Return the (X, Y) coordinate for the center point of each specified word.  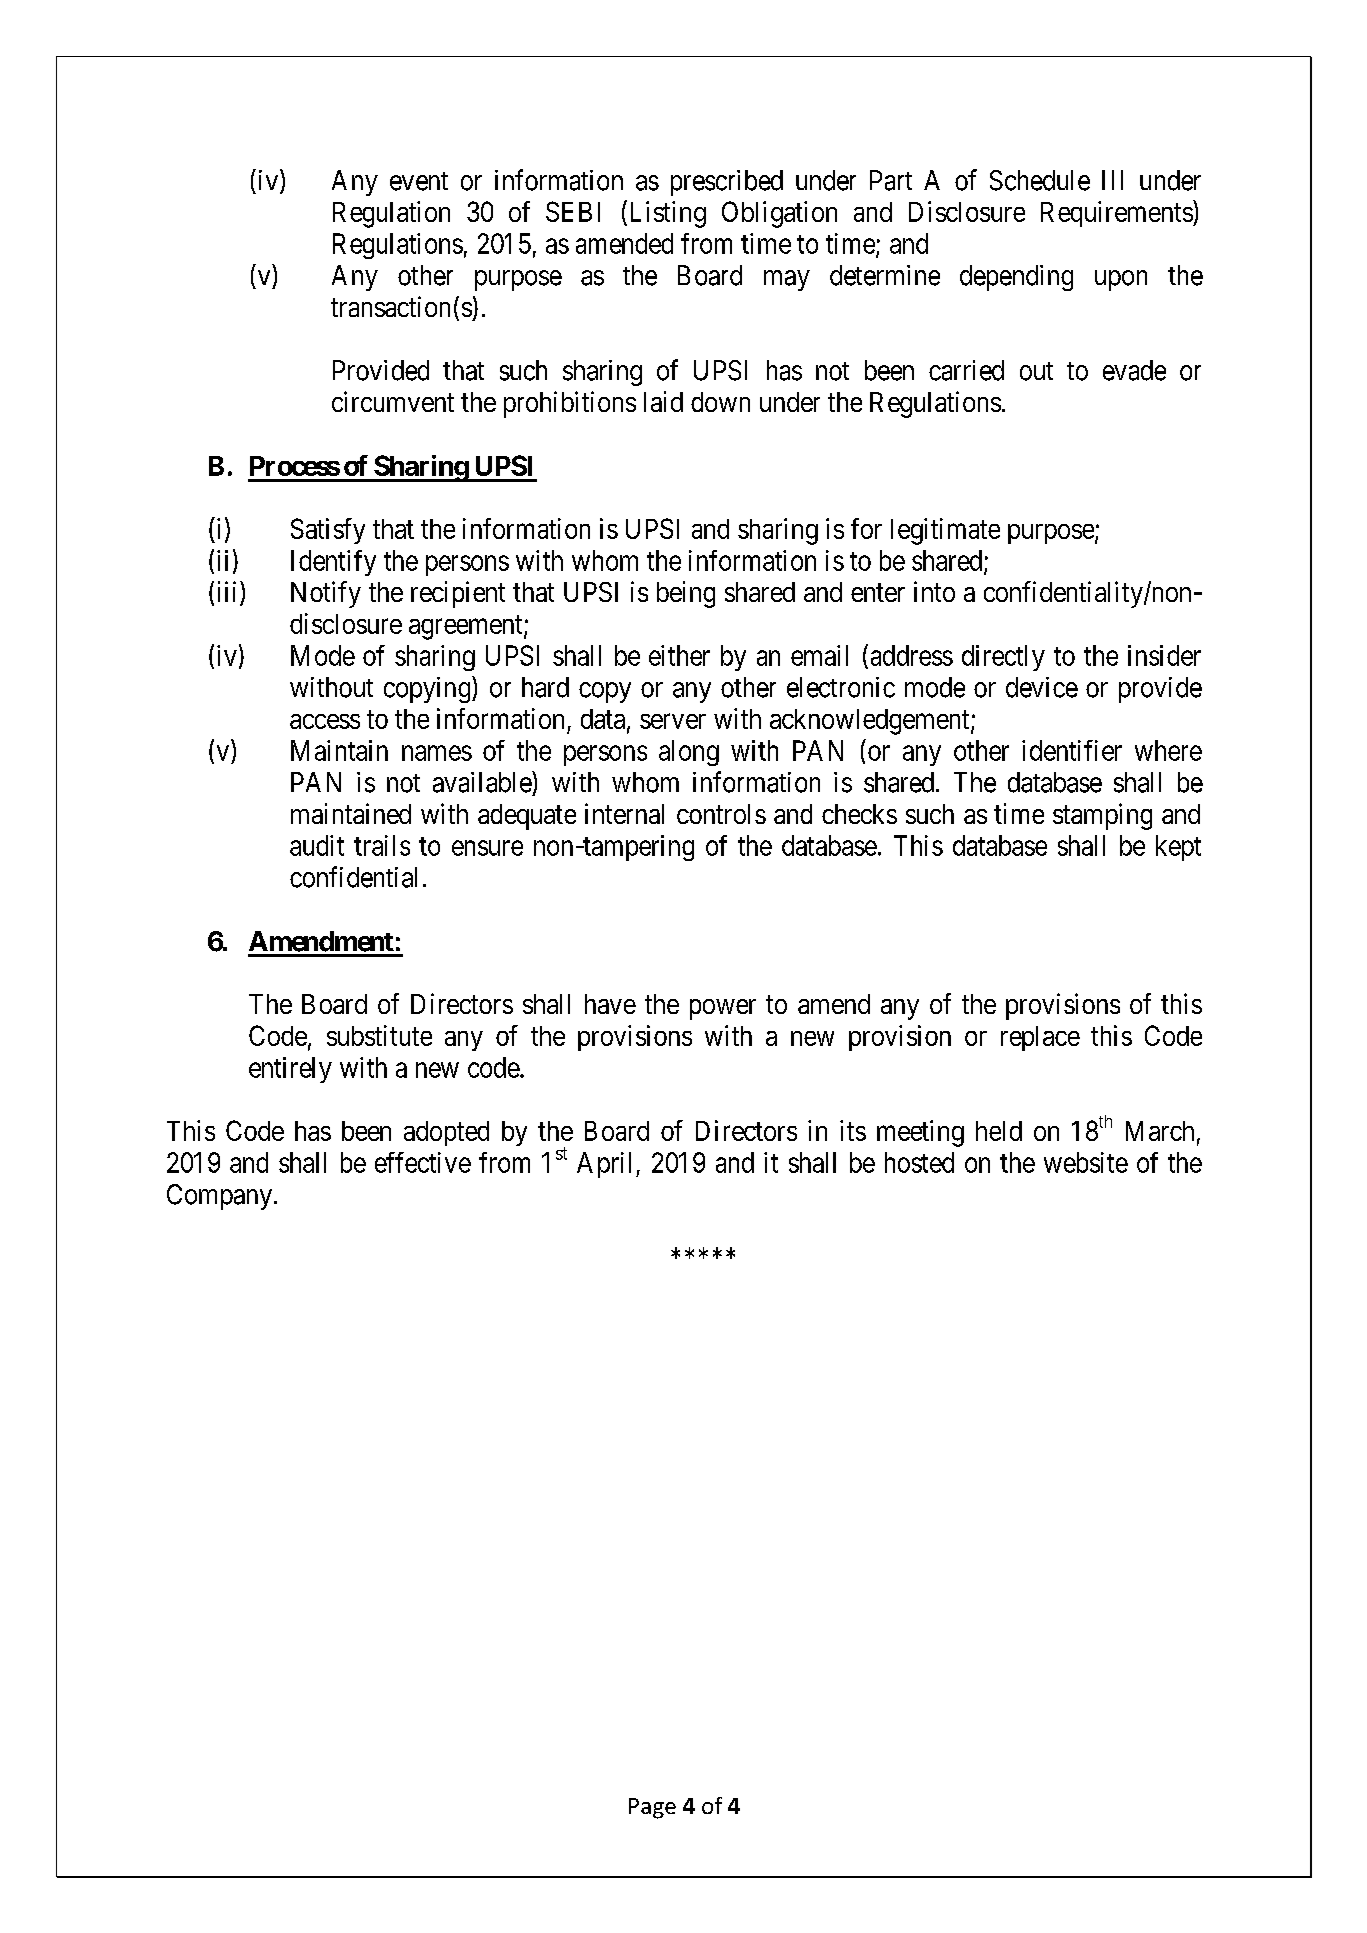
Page (652, 1808)
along (689, 753)
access (325, 721)
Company (221, 1197)
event (419, 181)
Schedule (1040, 180)
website (1086, 1162)
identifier (1072, 750)
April (607, 1165)
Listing (666, 214)
